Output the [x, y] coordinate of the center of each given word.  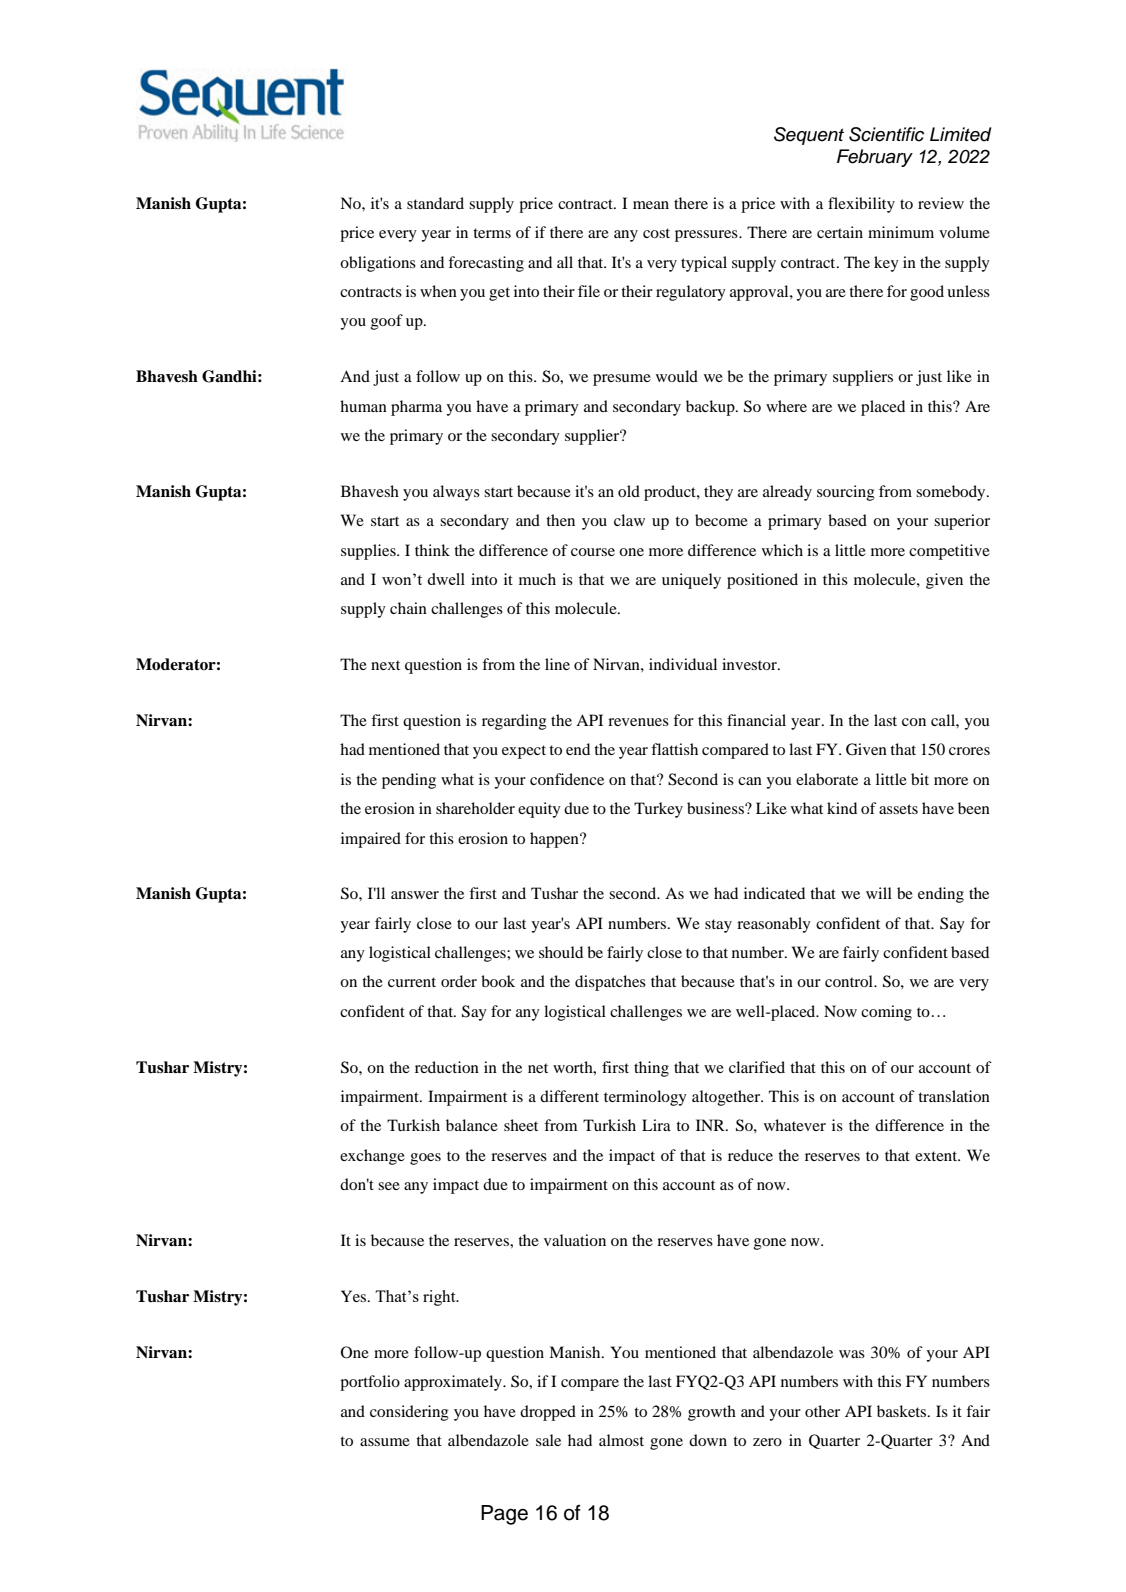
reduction [447, 1067]
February [875, 158]
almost [621, 1440]
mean [651, 205]
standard [435, 203]
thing [651, 1069]
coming [886, 1013]
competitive [949, 552]
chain [408, 608]
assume [385, 1442]
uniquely [691, 581]
